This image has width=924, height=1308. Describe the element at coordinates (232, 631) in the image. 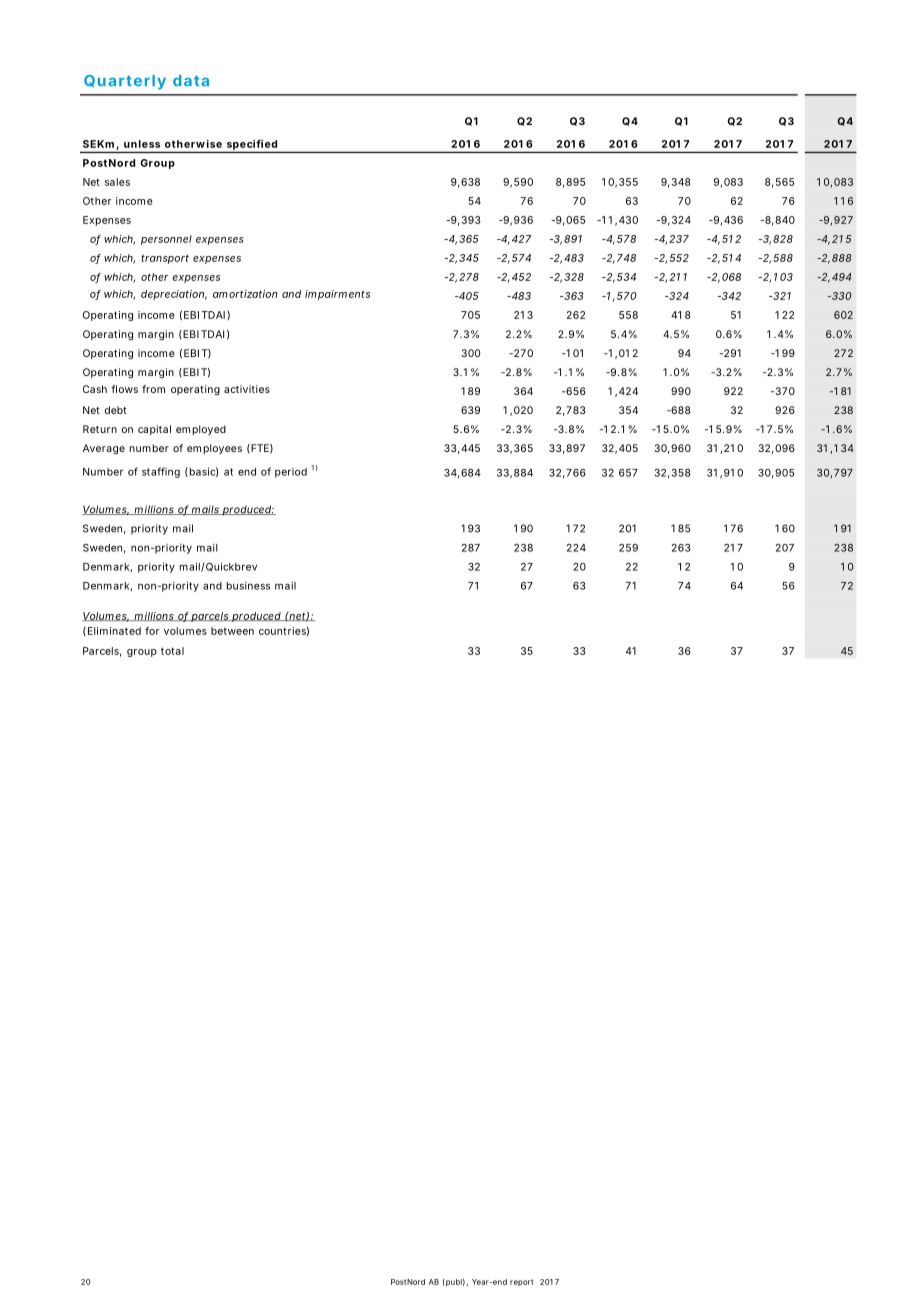

I see `between` at that location.
